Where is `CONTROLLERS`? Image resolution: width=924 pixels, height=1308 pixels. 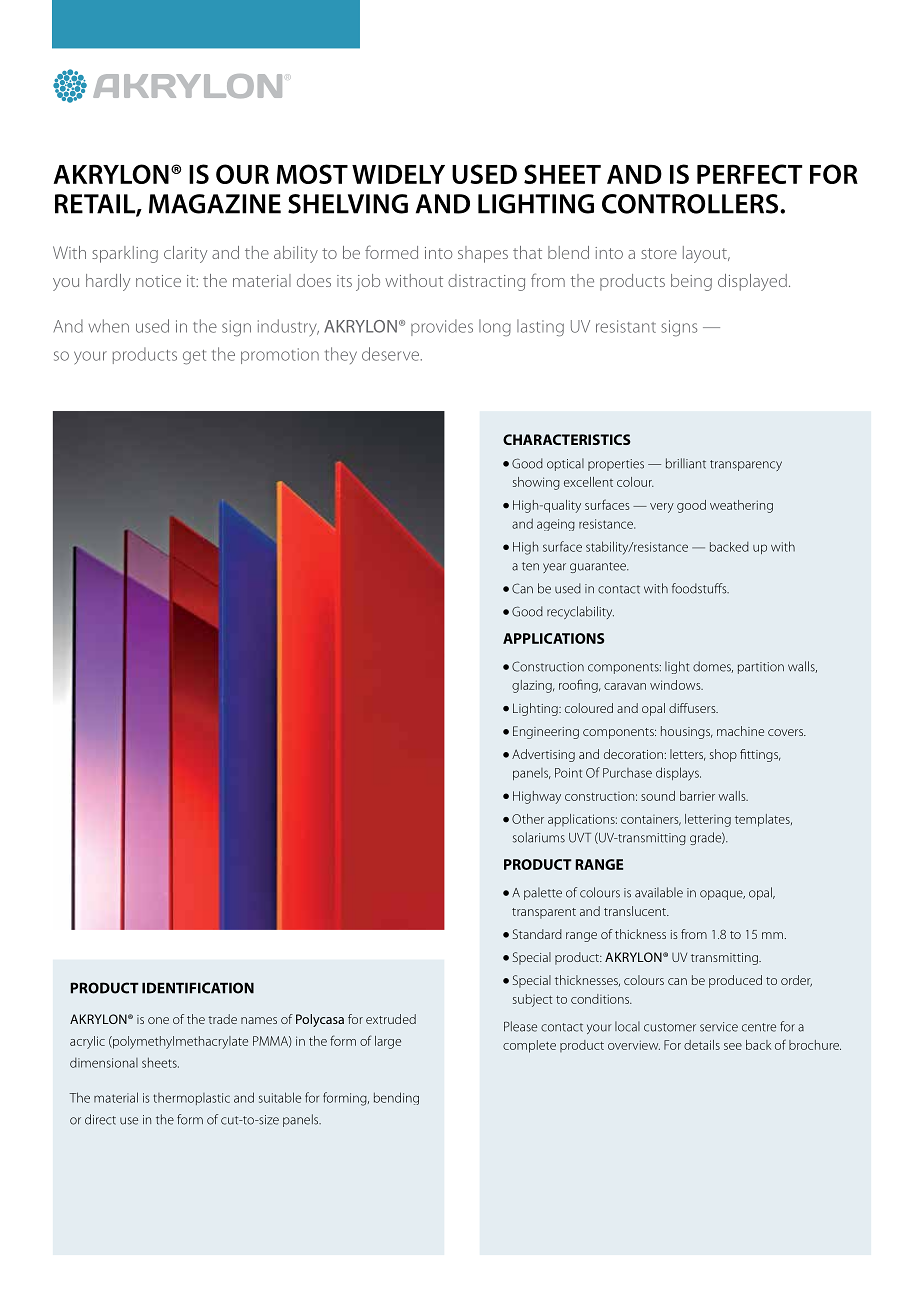 CONTROLLERS is located at coordinates (691, 204).
